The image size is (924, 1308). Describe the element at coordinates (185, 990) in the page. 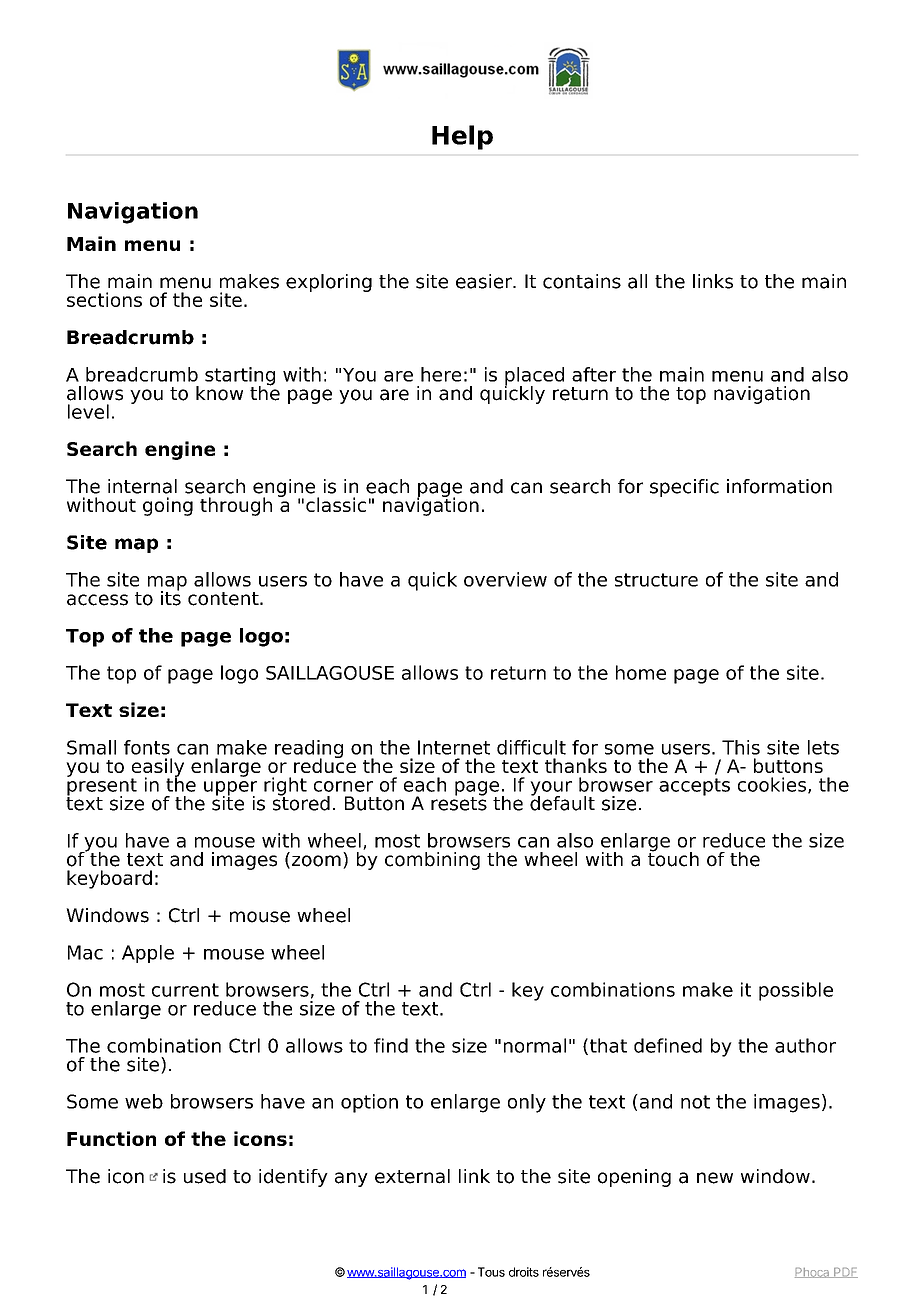

I see `current` at that location.
